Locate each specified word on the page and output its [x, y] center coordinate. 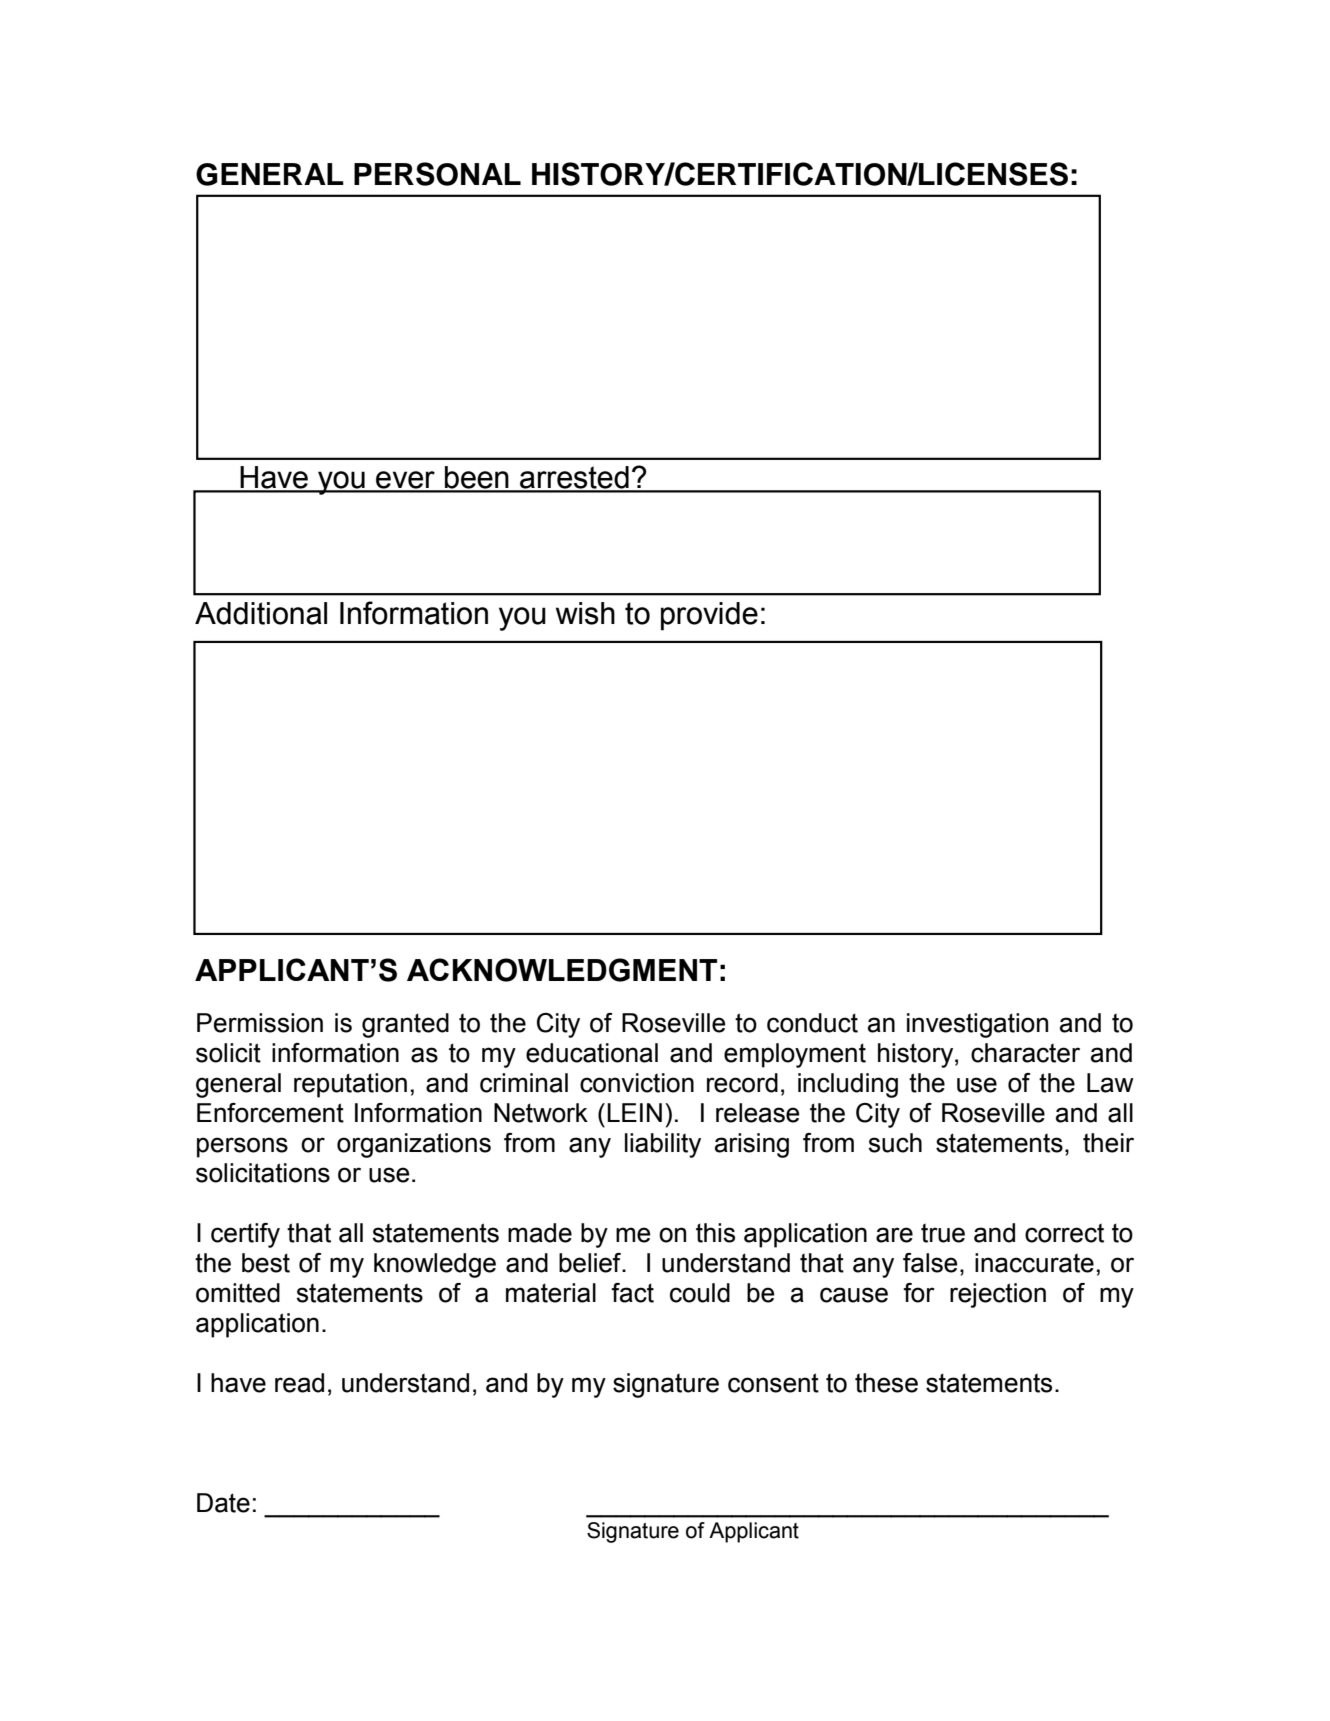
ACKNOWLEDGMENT [562, 970]
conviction [637, 1083]
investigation [977, 1025]
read [299, 1383]
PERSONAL [437, 174]
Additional [261, 613]
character [1025, 1053]
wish [585, 613]
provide [709, 616]
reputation [350, 1085]
